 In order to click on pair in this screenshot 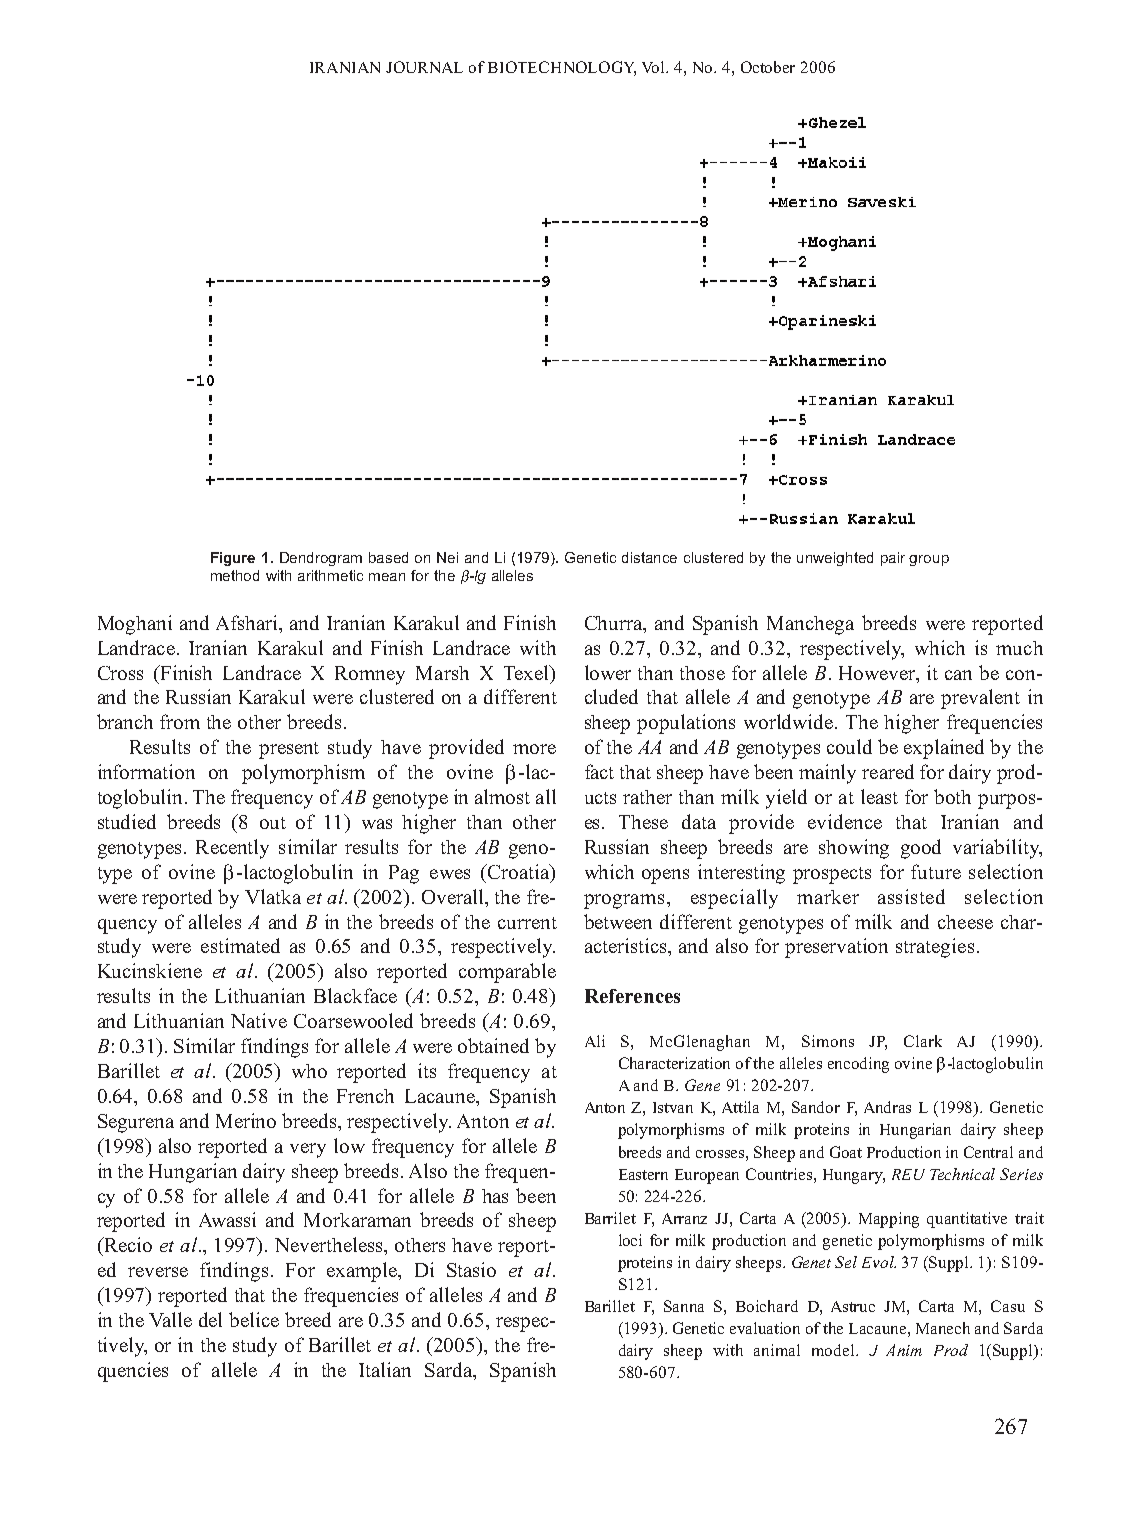, I will do `click(893, 559)`.
